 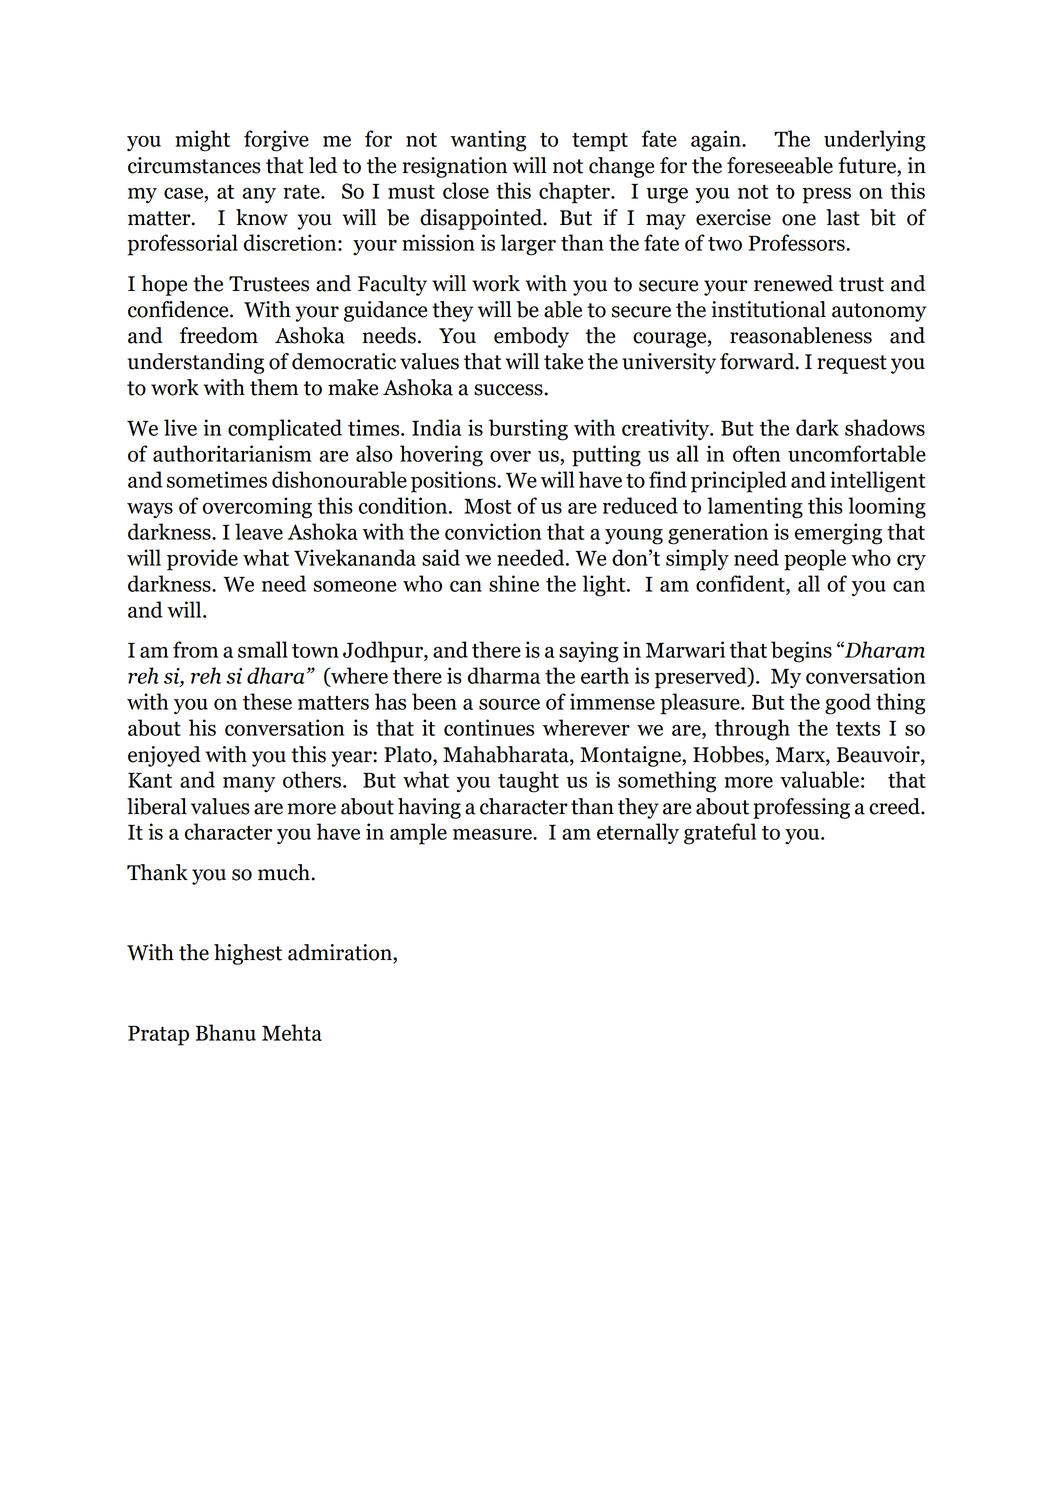 What do you see at coordinates (815, 560) in the screenshot?
I see `people` at bounding box center [815, 560].
